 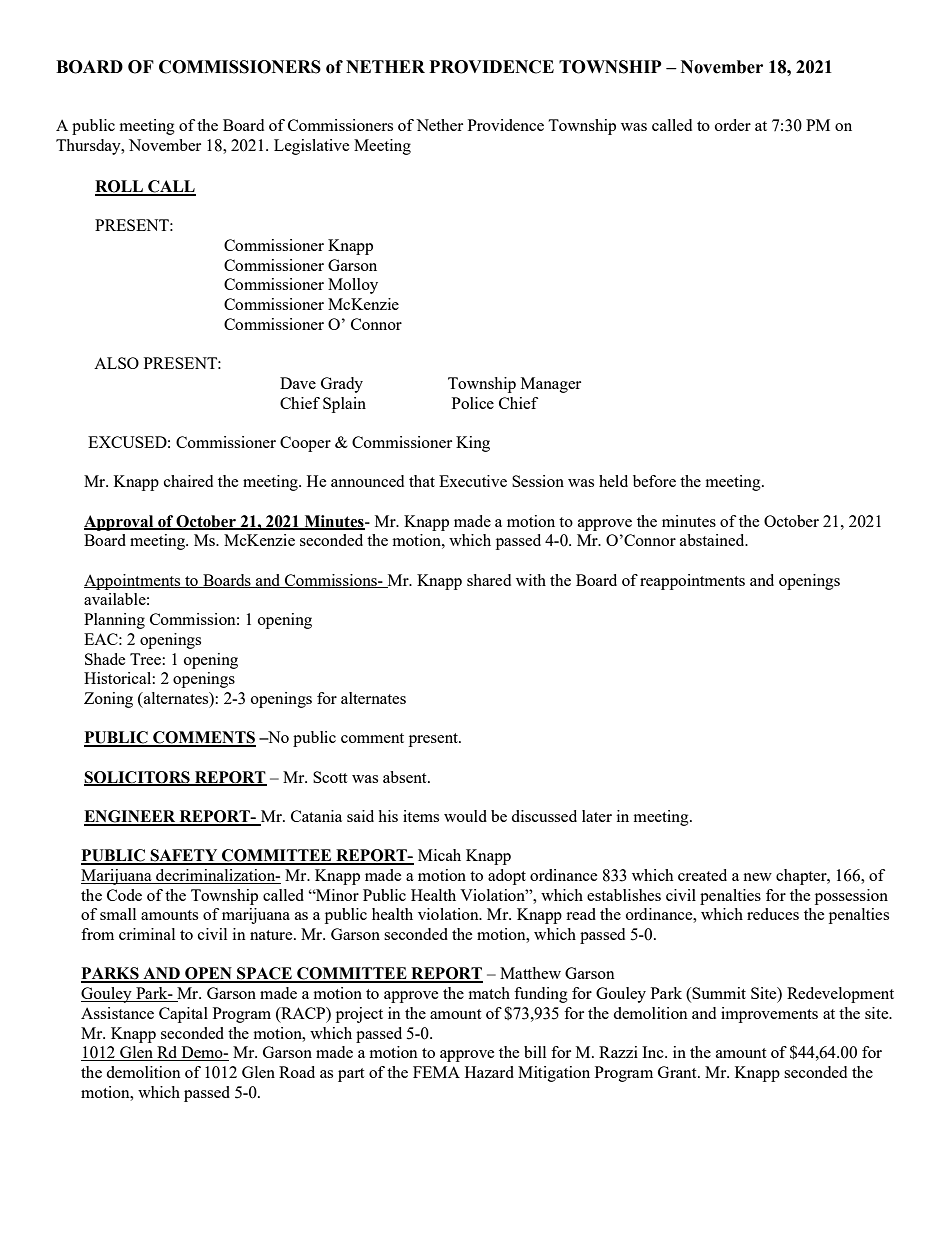 I want to click on Legislative, so click(x=311, y=147).
